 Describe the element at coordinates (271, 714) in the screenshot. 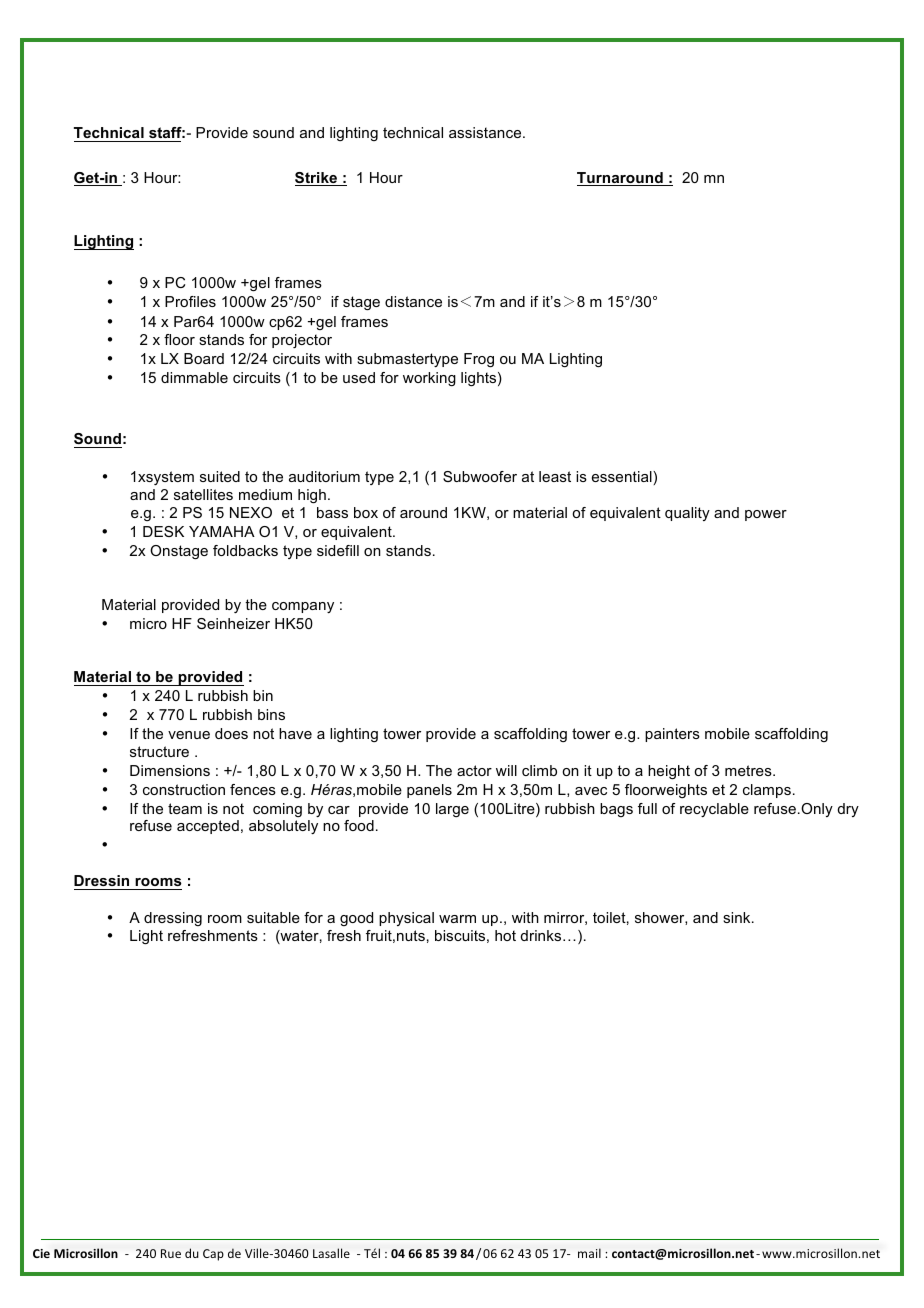

I see `bins` at that location.
